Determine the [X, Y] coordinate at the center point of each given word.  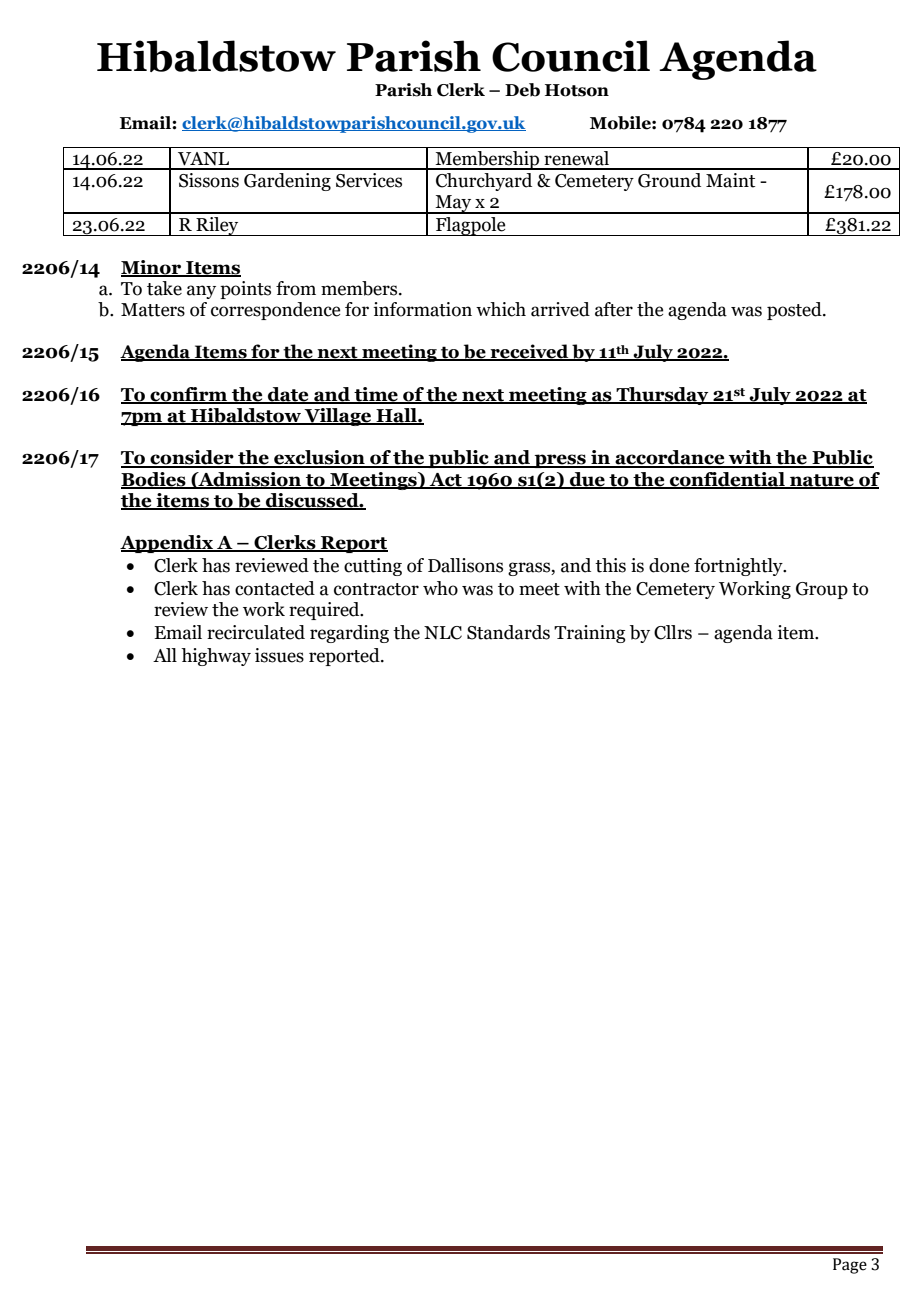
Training [590, 634]
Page [850, 1266]
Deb [522, 90]
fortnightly [739, 567]
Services [369, 180]
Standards [508, 632]
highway [216, 657]
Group [822, 590]
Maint [730, 180]
